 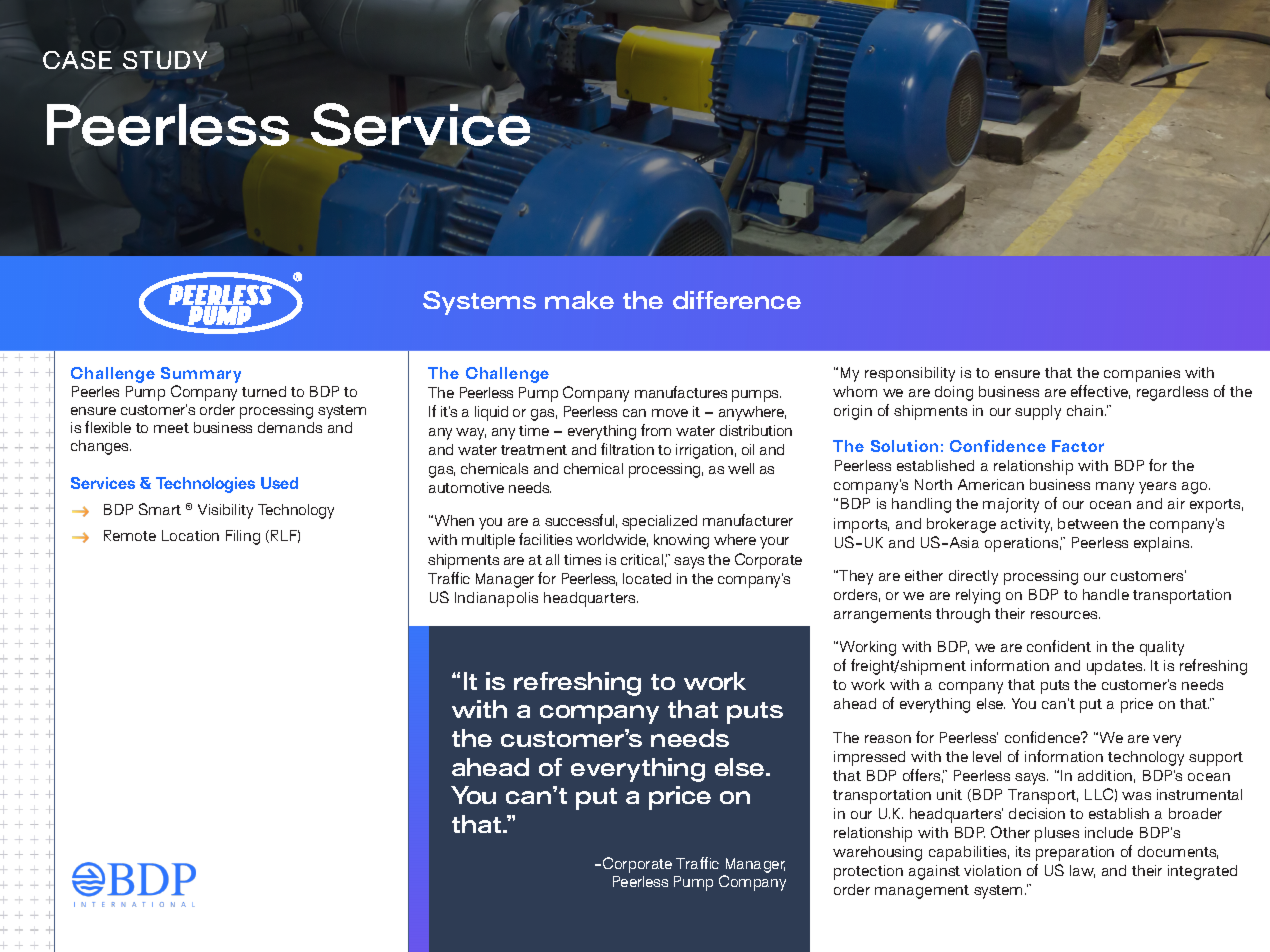 I want to click on CASE, so click(x=77, y=60).
